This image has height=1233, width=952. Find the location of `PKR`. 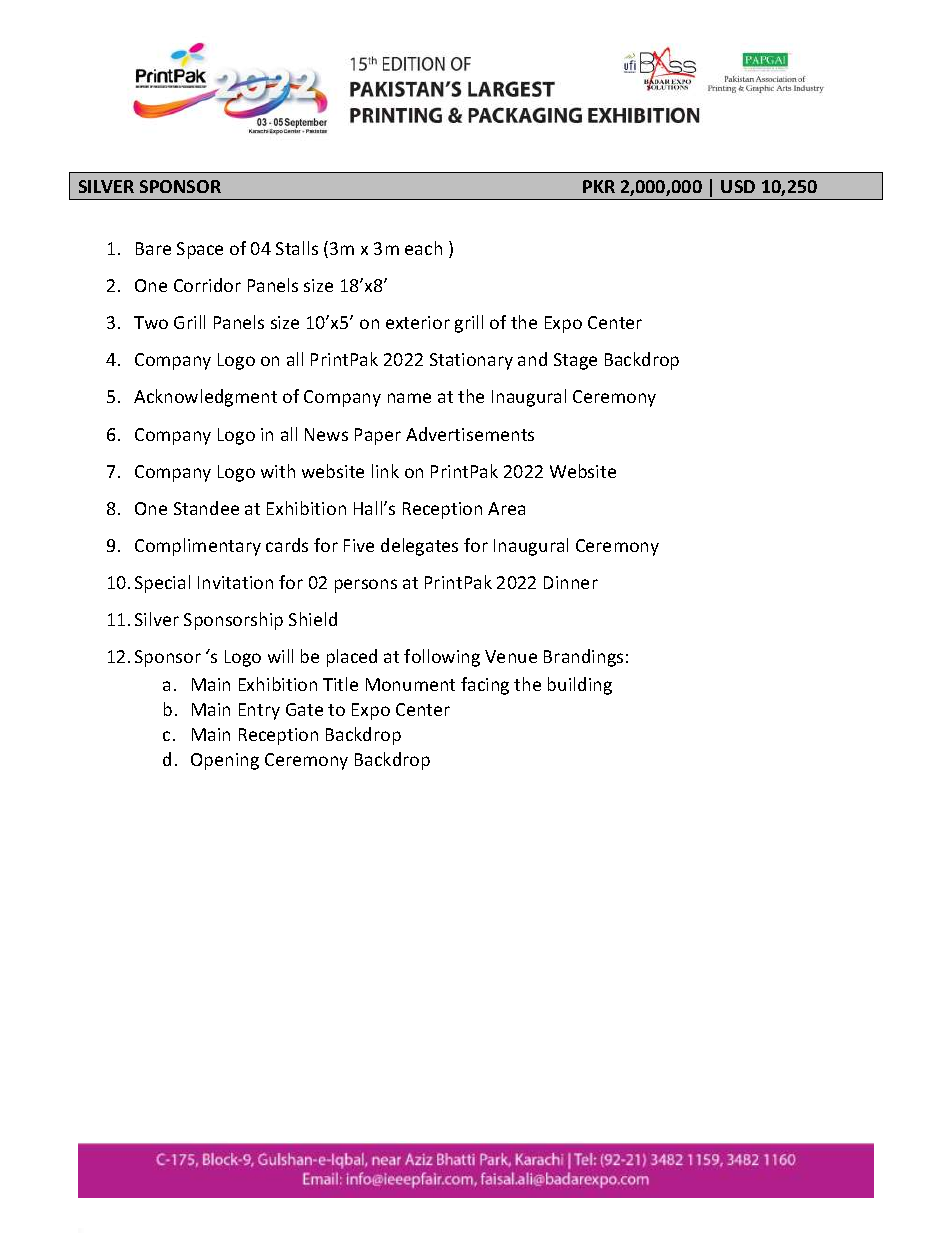

PKR is located at coordinates (599, 186).
